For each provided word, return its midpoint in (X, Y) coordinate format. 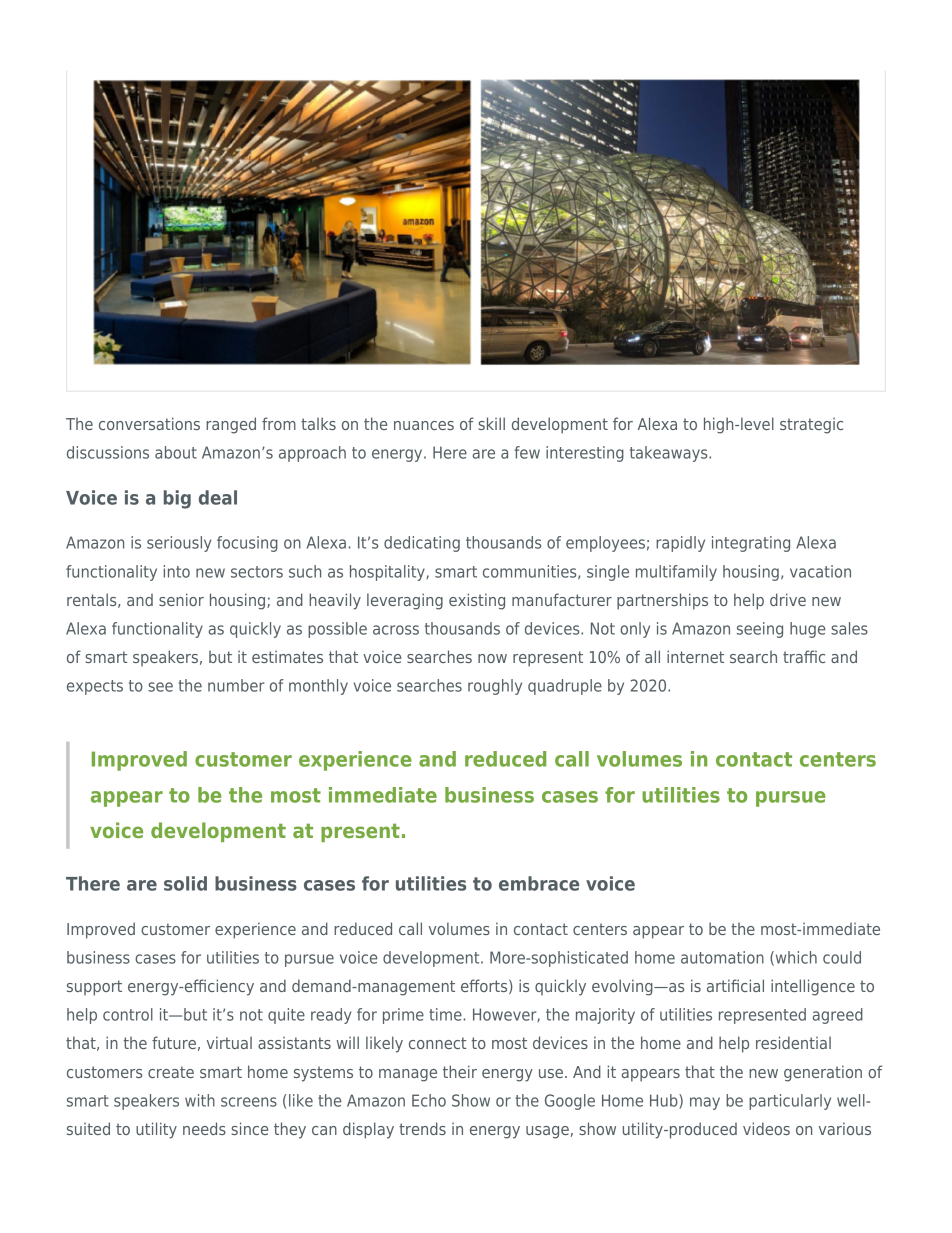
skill (491, 423)
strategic (811, 425)
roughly (495, 687)
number (236, 685)
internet (695, 656)
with (200, 1100)
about (176, 452)
